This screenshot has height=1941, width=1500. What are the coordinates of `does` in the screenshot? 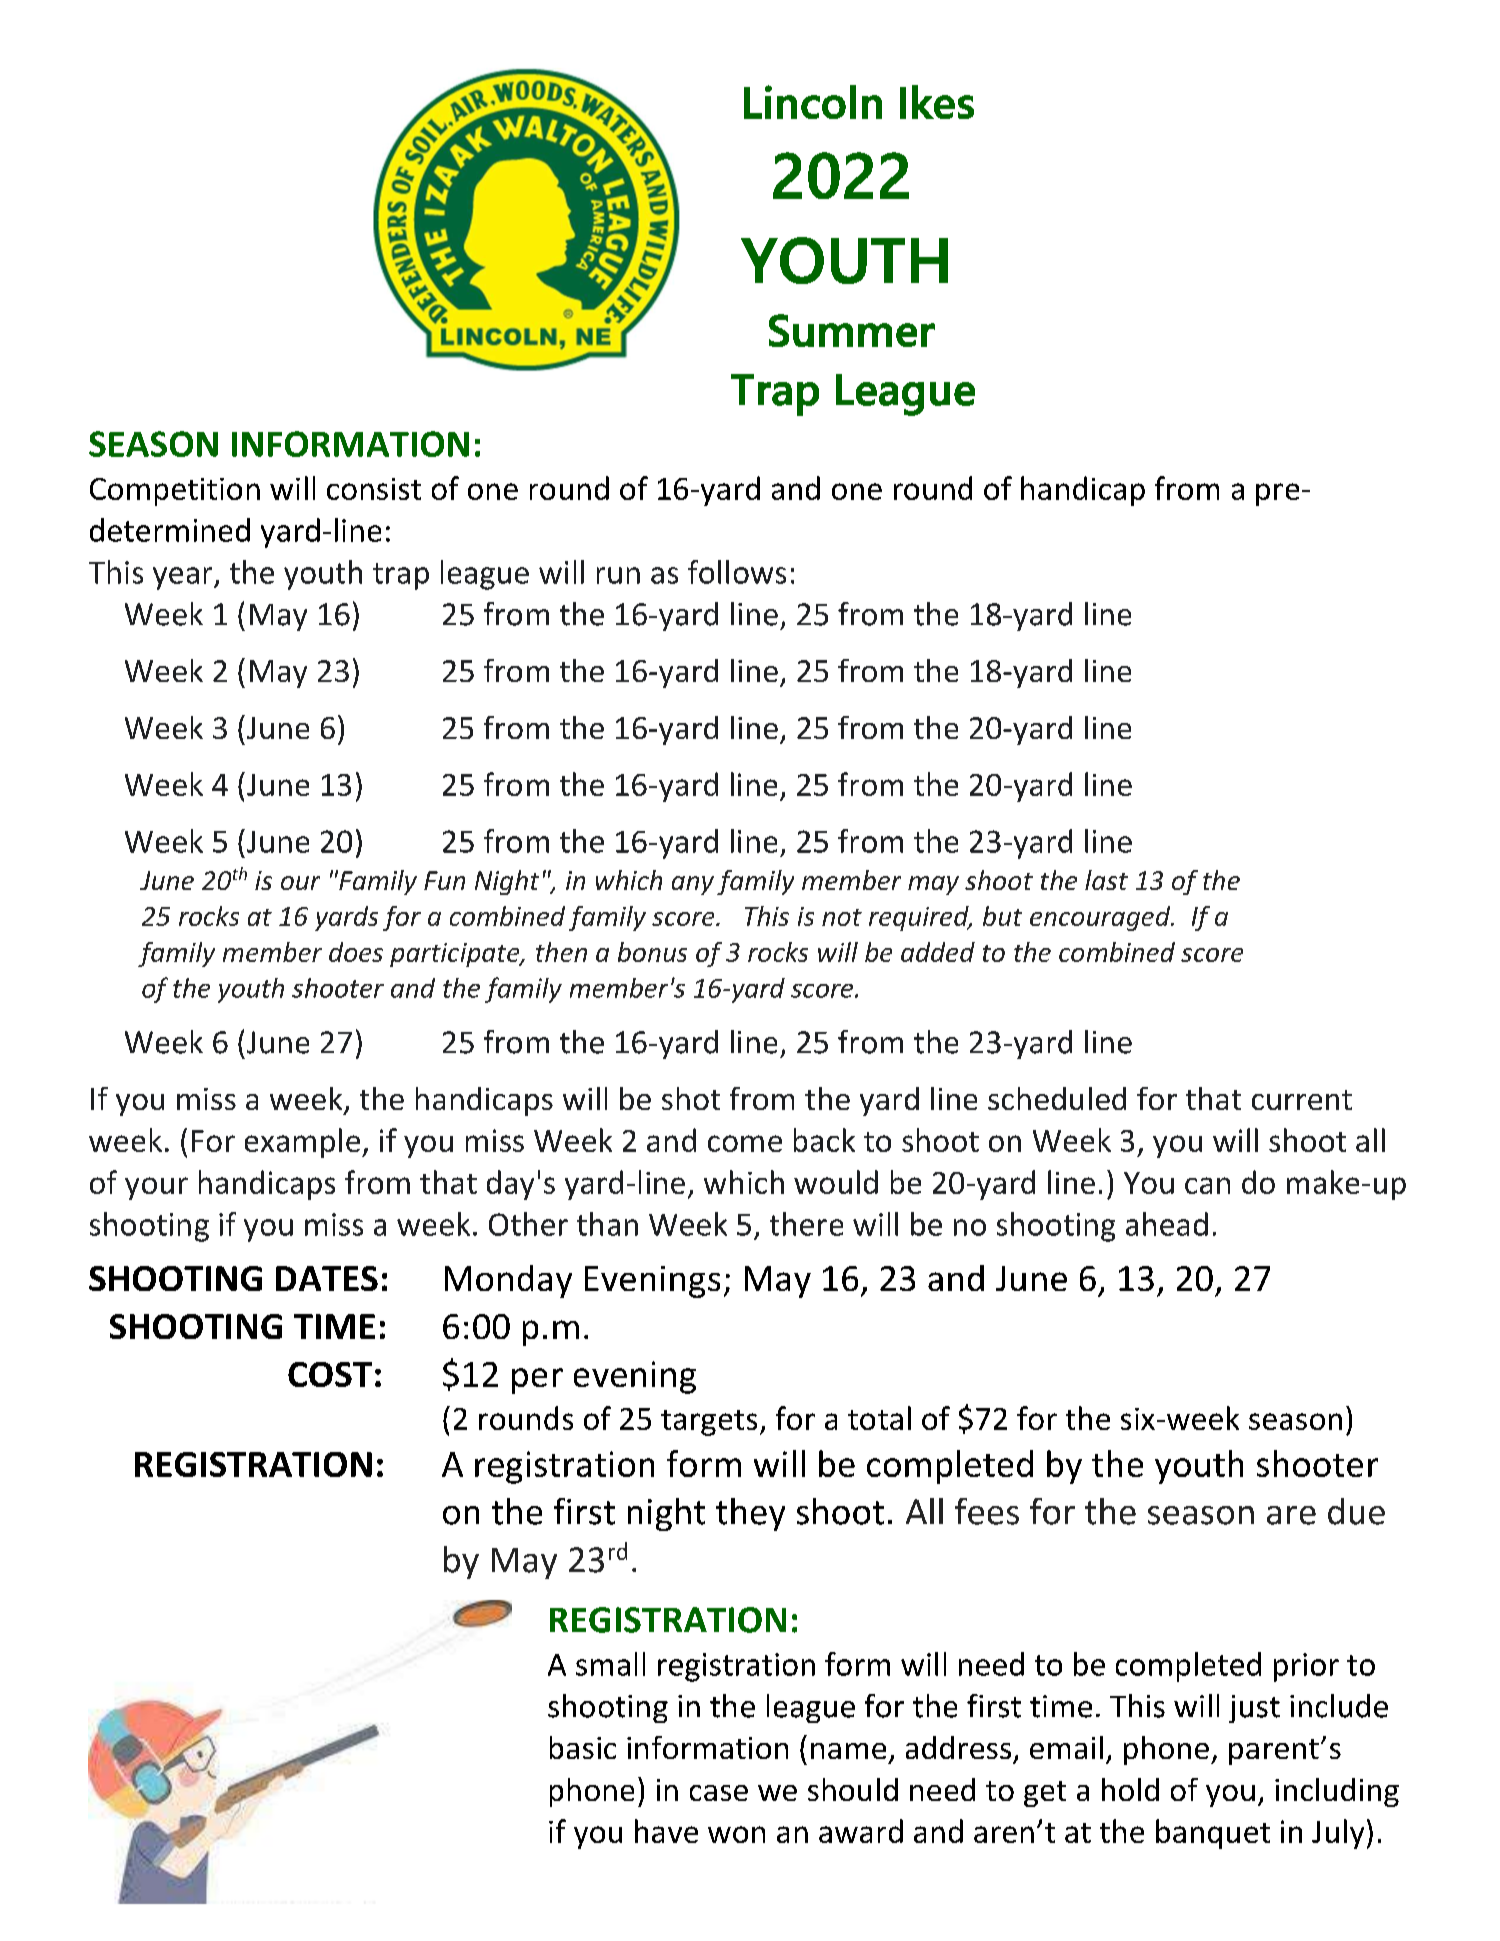 It's located at (356, 952).
